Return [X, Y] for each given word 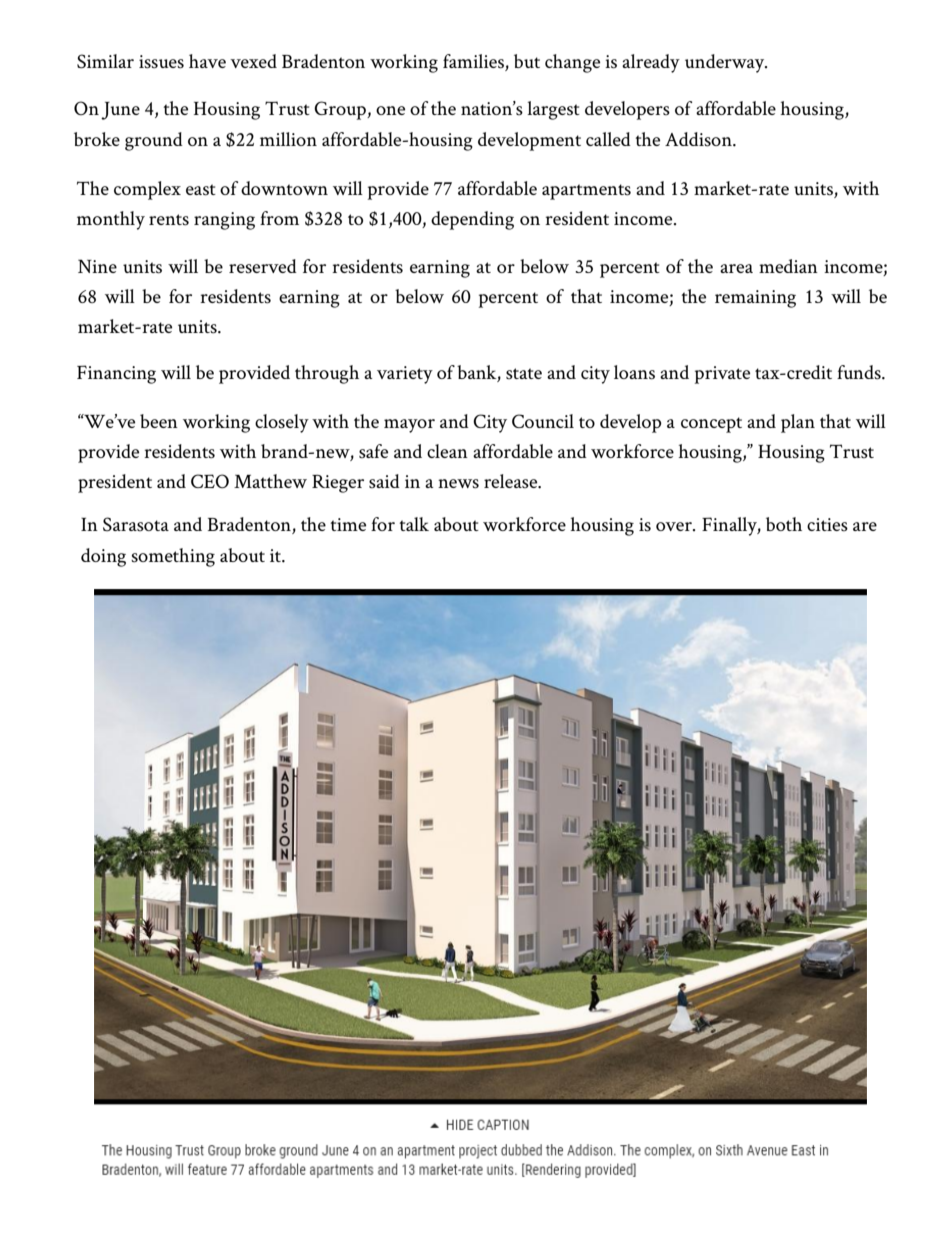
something [173, 557]
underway [726, 63]
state [524, 373]
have [207, 61]
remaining [755, 299]
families [474, 62]
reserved [263, 266]
